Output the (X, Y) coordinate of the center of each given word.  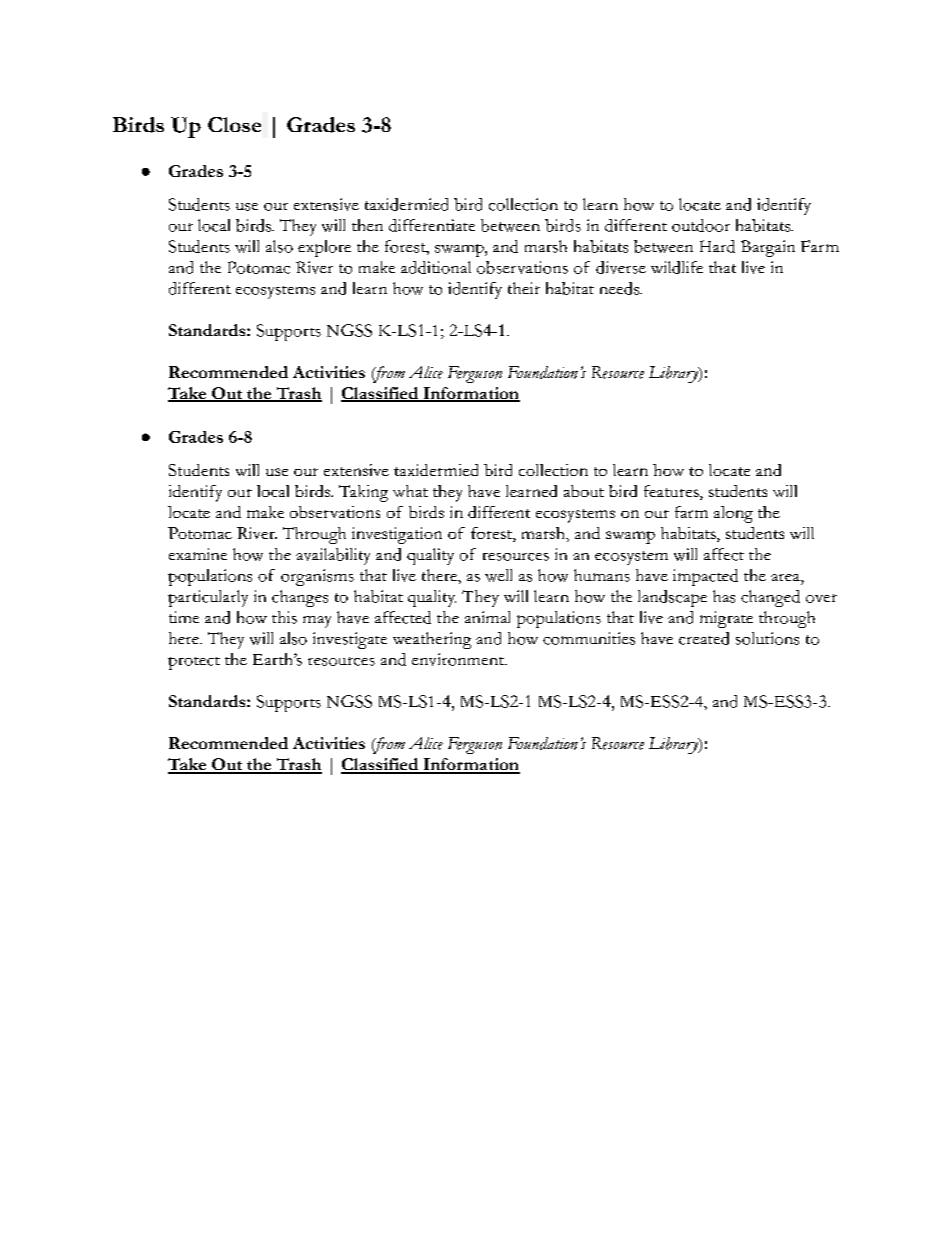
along (733, 514)
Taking (363, 493)
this (284, 617)
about (584, 491)
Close (234, 124)
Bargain (768, 248)
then (367, 225)
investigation (397, 535)
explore (324, 248)
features (672, 492)
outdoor (701, 225)
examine (198, 554)
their (524, 288)
